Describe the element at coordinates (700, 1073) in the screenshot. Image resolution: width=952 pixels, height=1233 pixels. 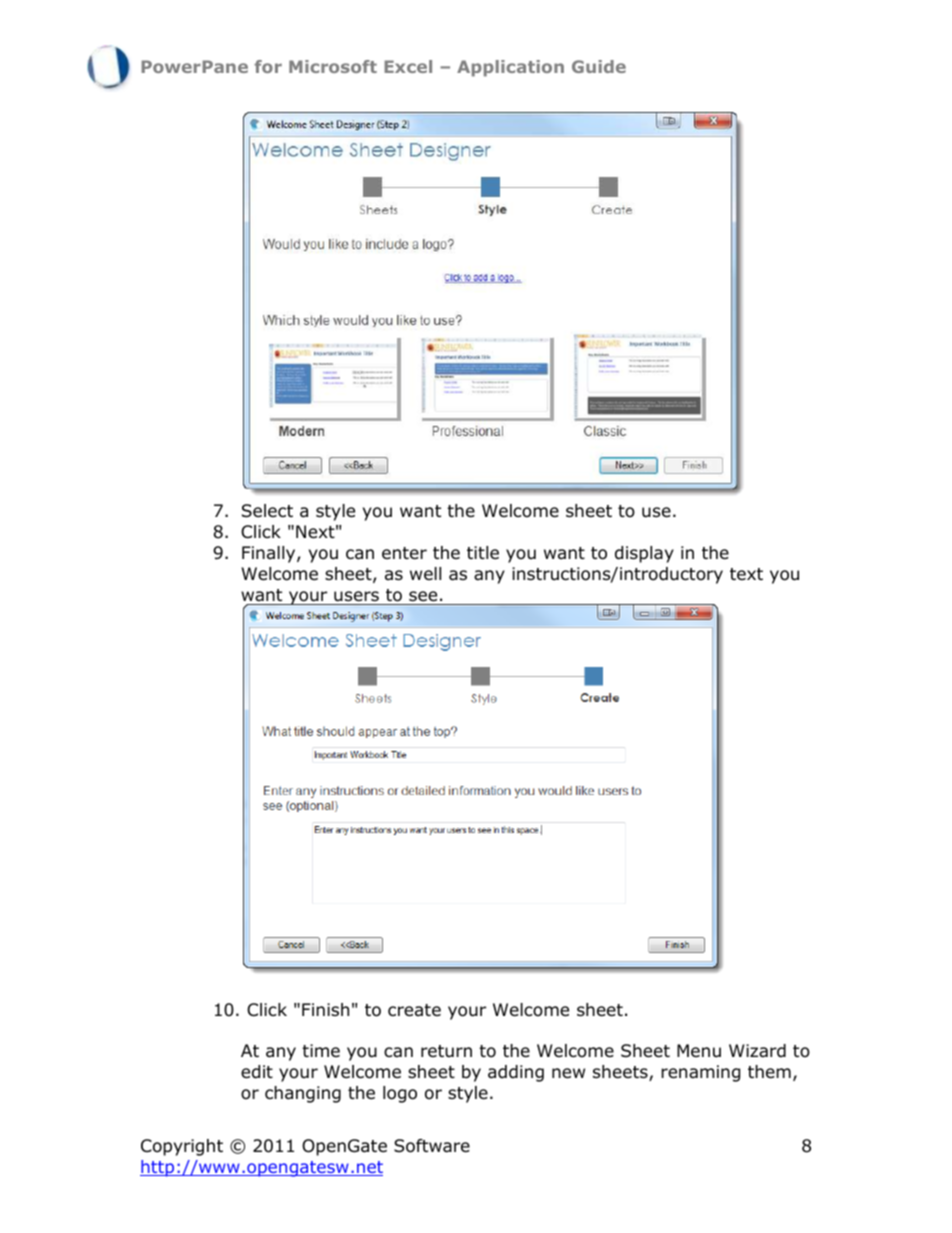
I see `renaming` at that location.
